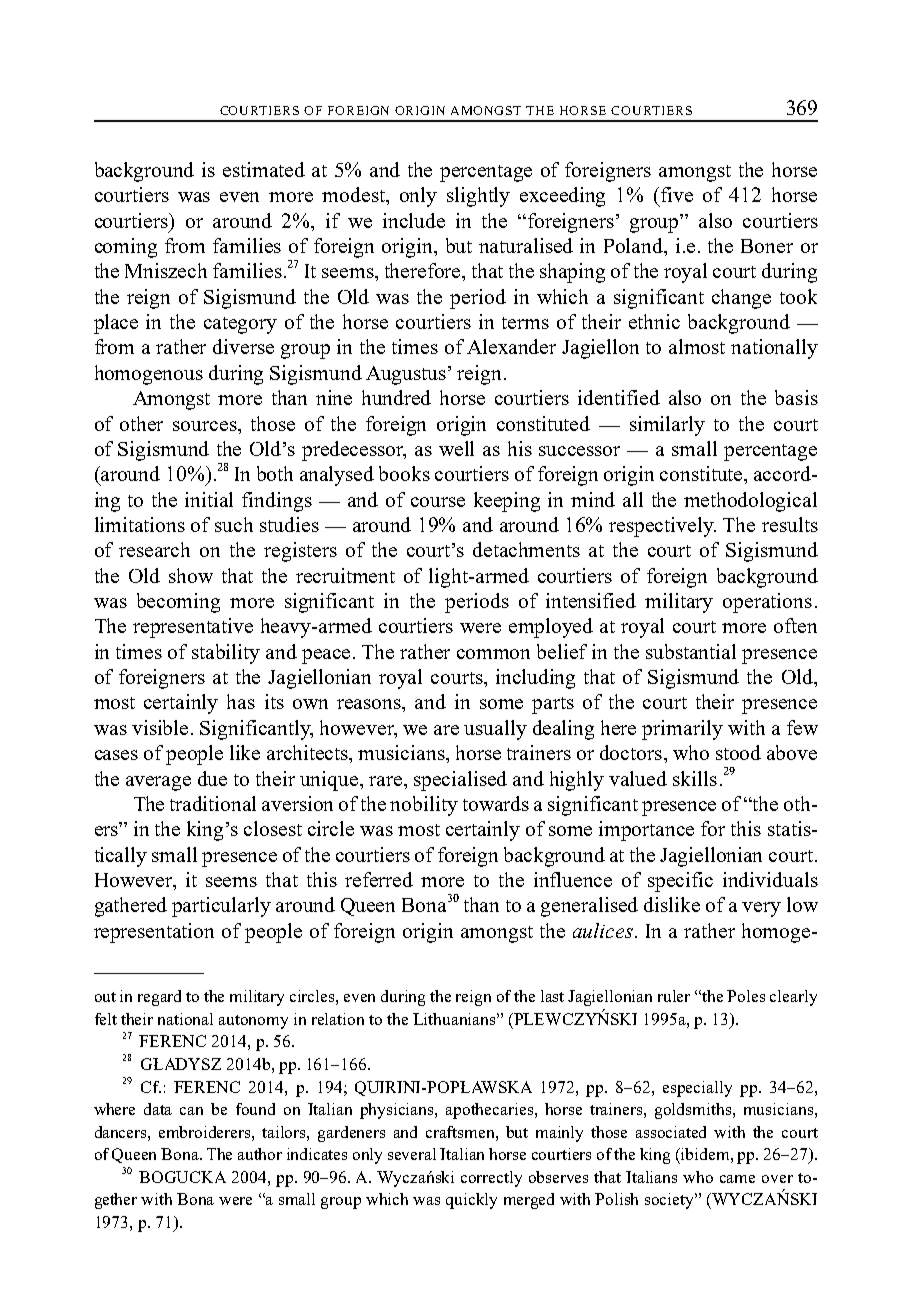 The image size is (912, 1316). What do you see at coordinates (213, 803) in the screenshot?
I see `traditional` at bounding box center [213, 803].
